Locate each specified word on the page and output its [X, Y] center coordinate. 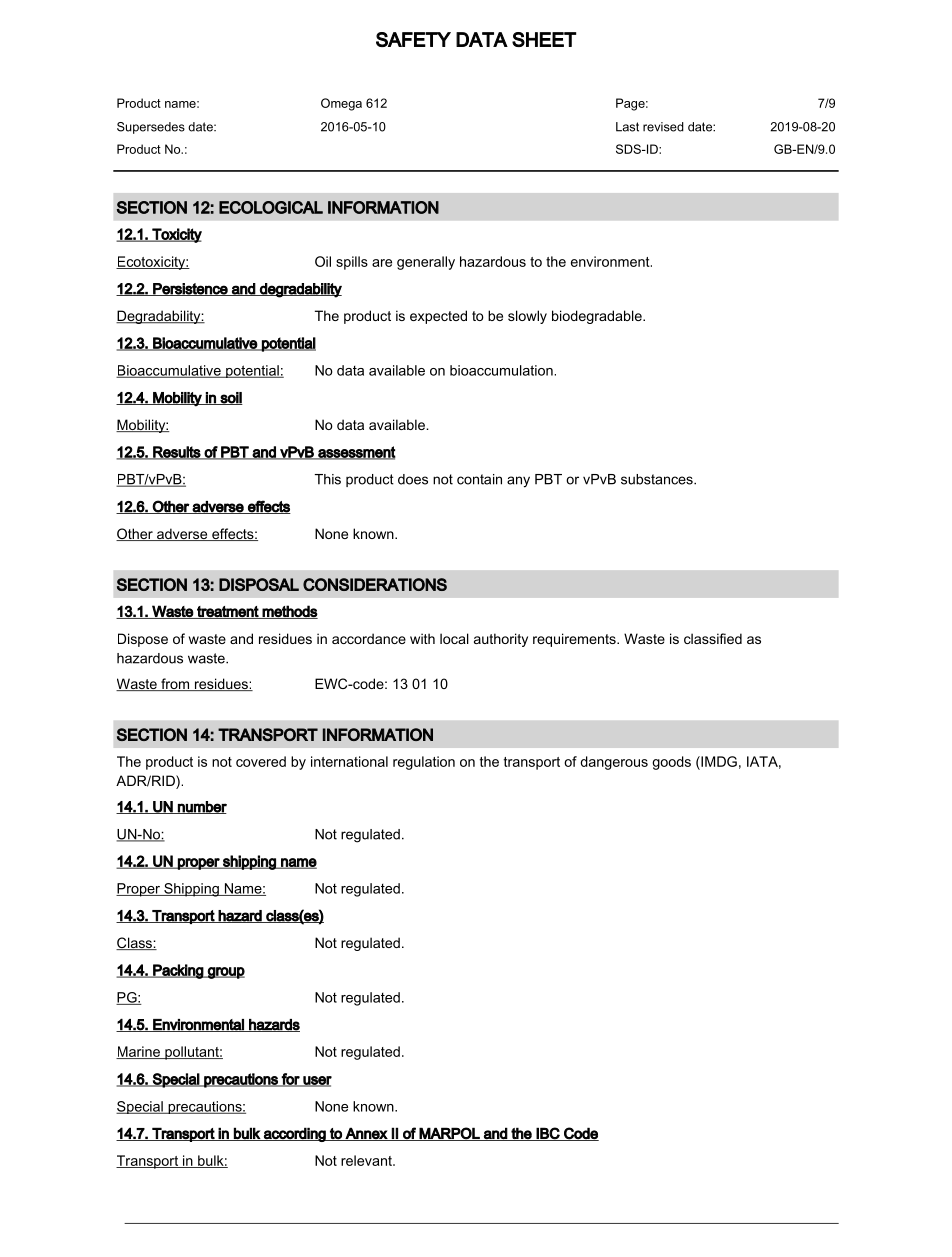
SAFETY [413, 39]
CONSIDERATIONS [375, 584]
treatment [227, 612]
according [295, 1134]
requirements [575, 640]
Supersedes [151, 128]
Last [627, 127]
